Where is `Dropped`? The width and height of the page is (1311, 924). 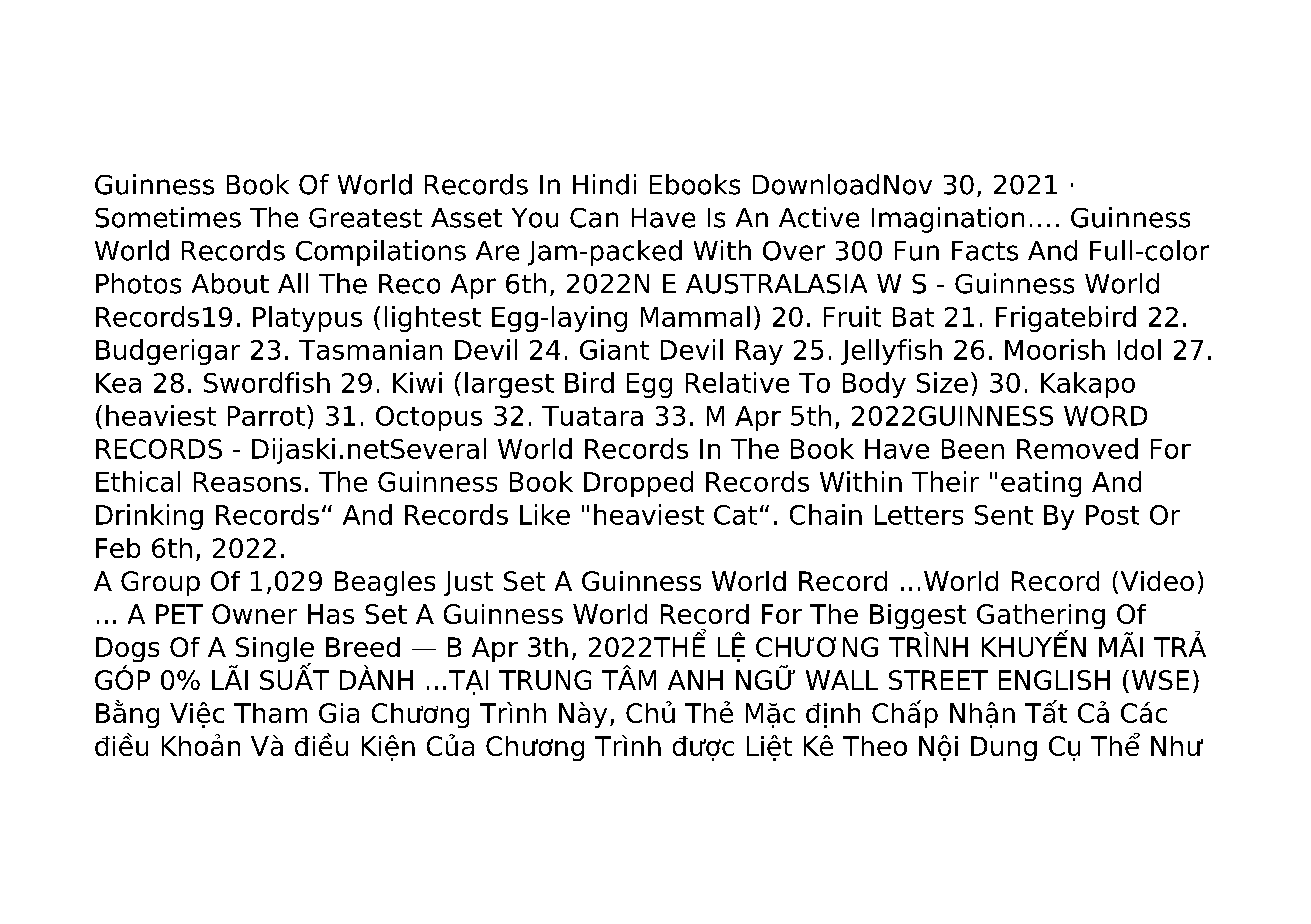
Dropped is located at coordinates (638, 484).
